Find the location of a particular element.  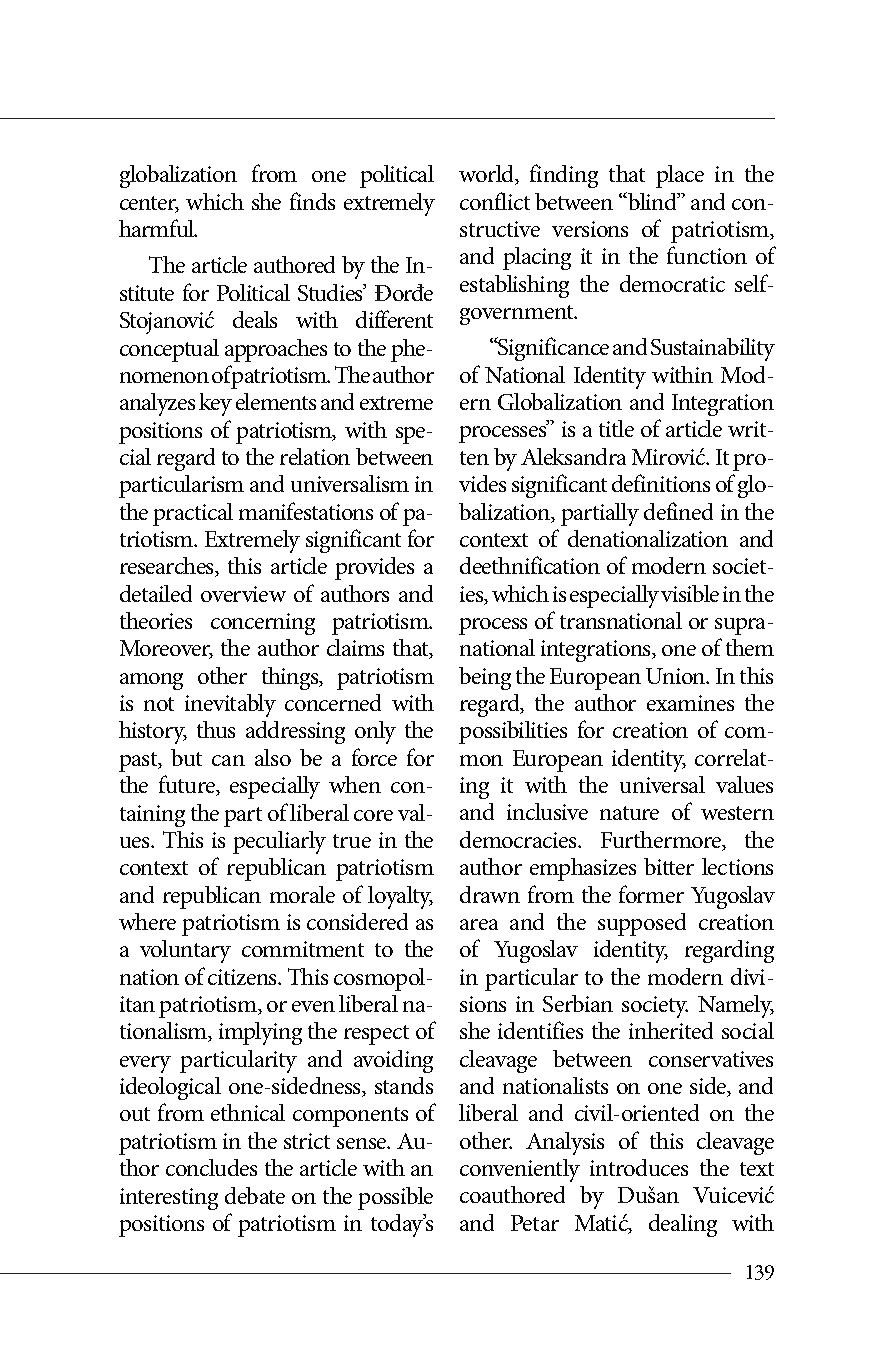

interesting is located at coordinates (169, 1199).
